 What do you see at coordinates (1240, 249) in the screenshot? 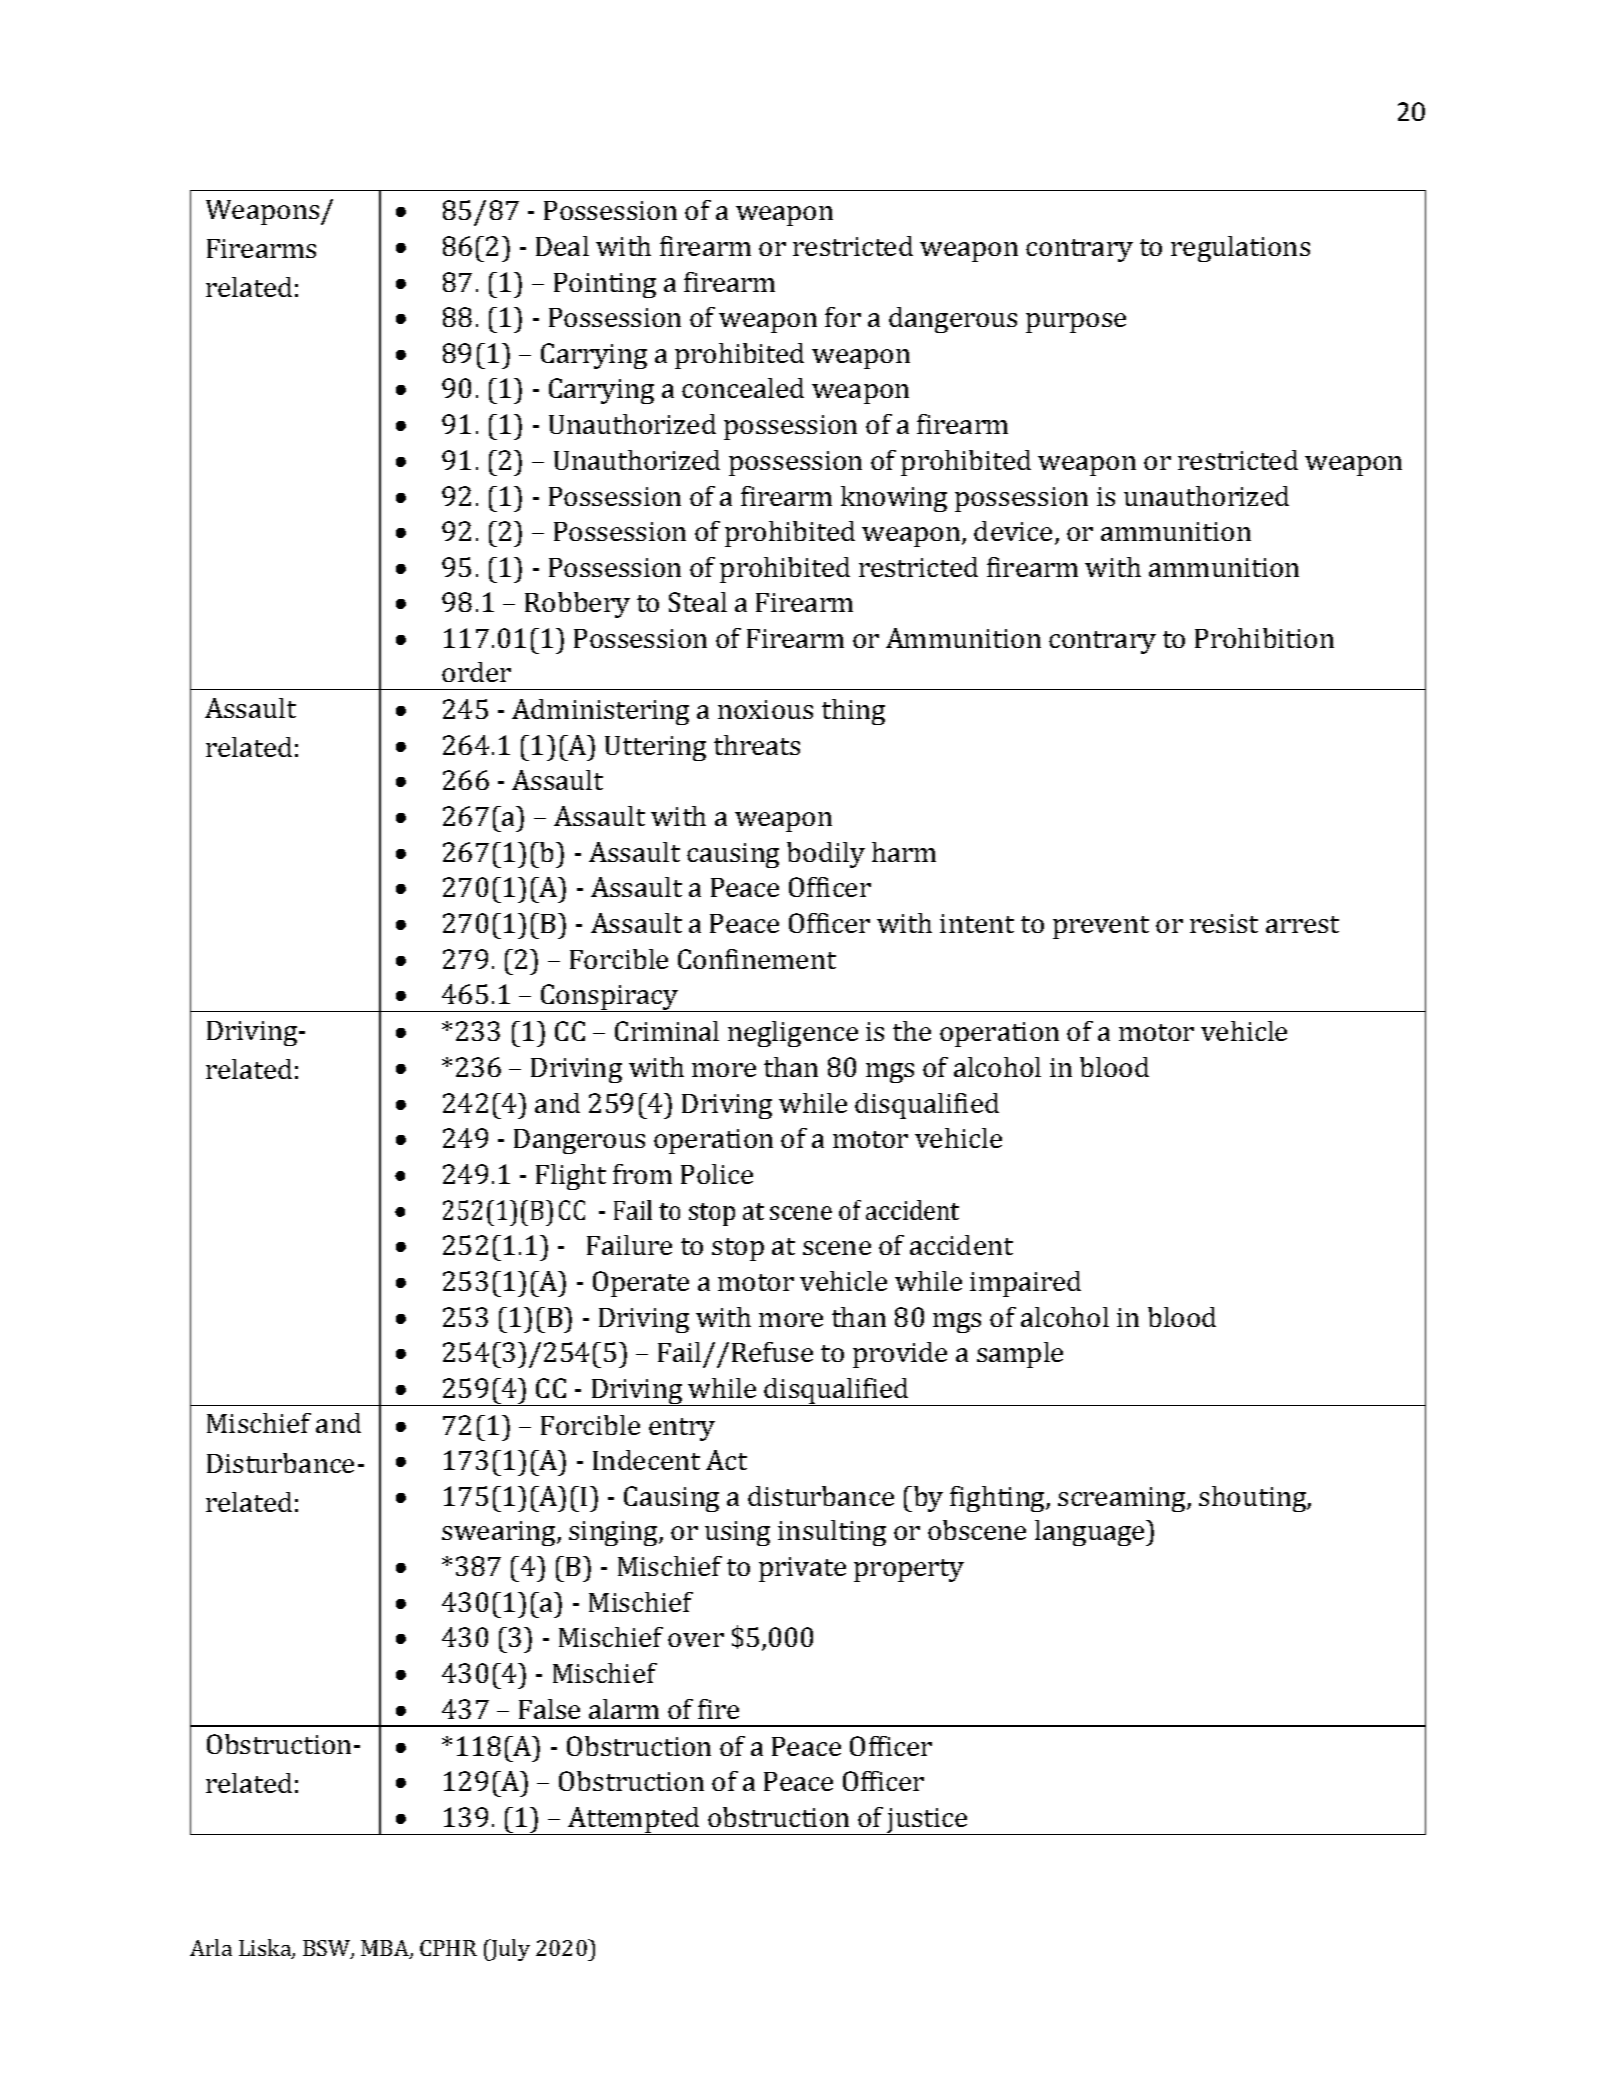
I see `regulations` at bounding box center [1240, 249].
